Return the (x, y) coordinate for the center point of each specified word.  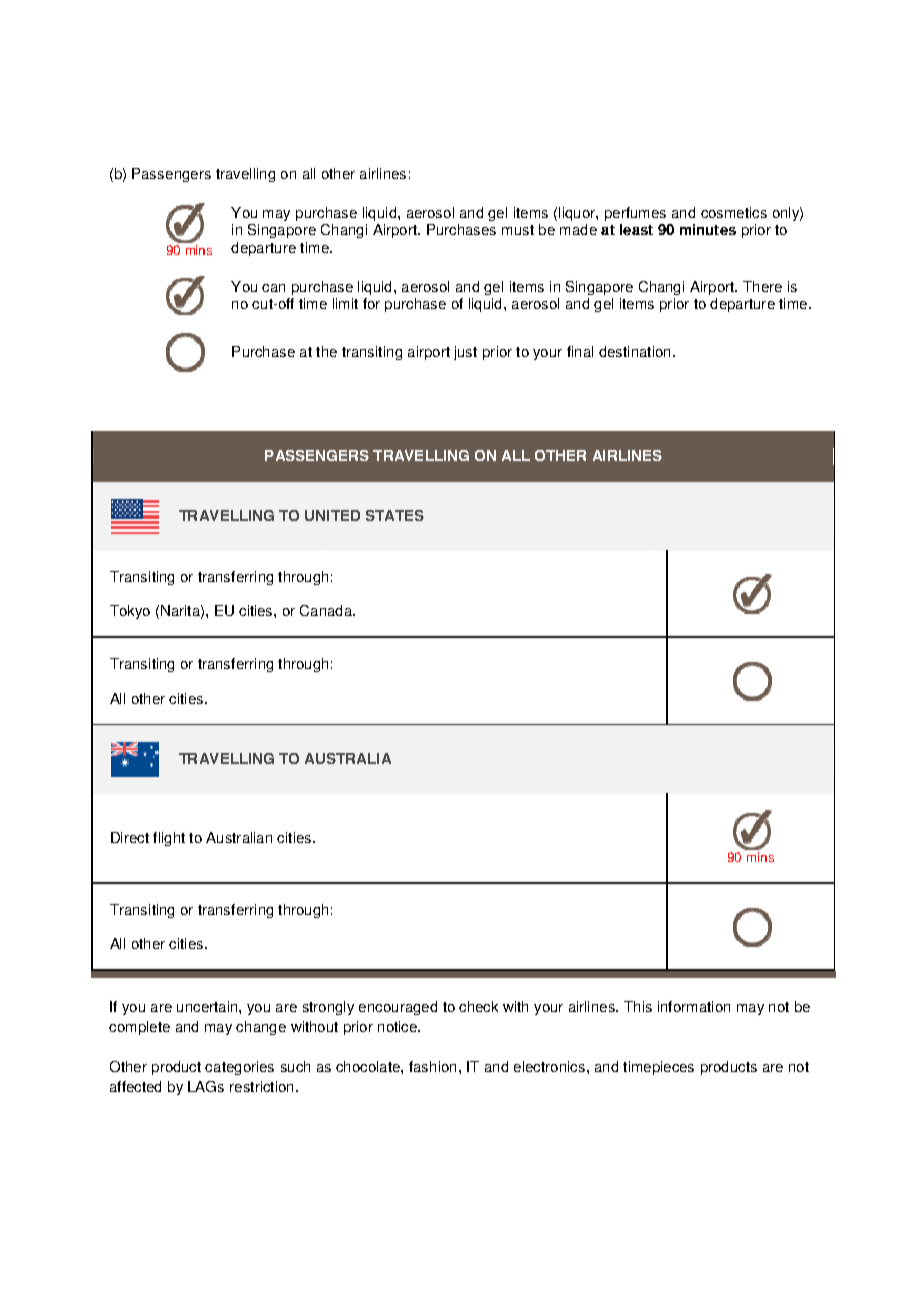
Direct (130, 837)
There (762, 286)
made (578, 229)
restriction (261, 1086)
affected (135, 1086)
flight (169, 839)
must (518, 230)
